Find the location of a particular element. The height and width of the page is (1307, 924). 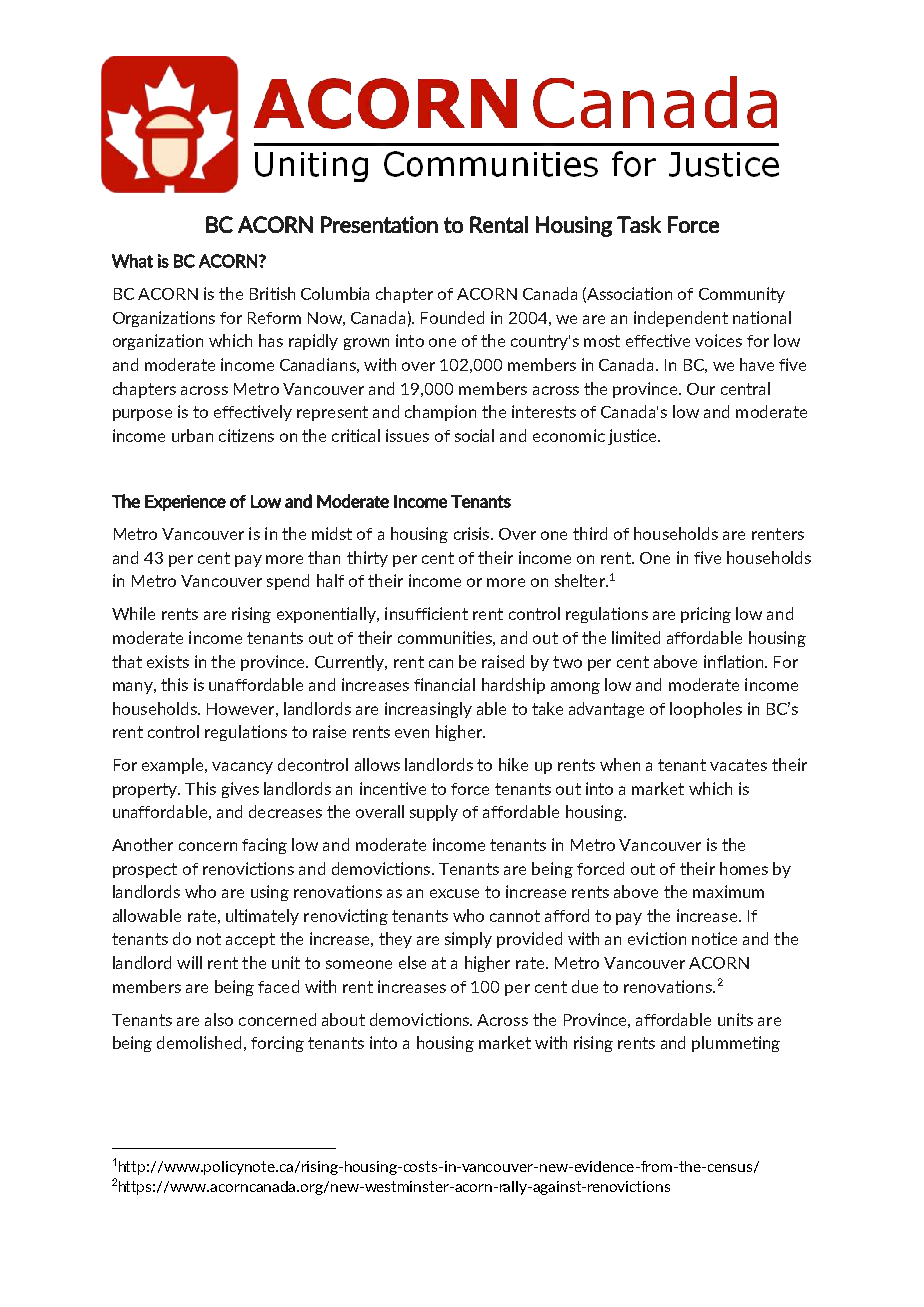

Task is located at coordinates (639, 224).
